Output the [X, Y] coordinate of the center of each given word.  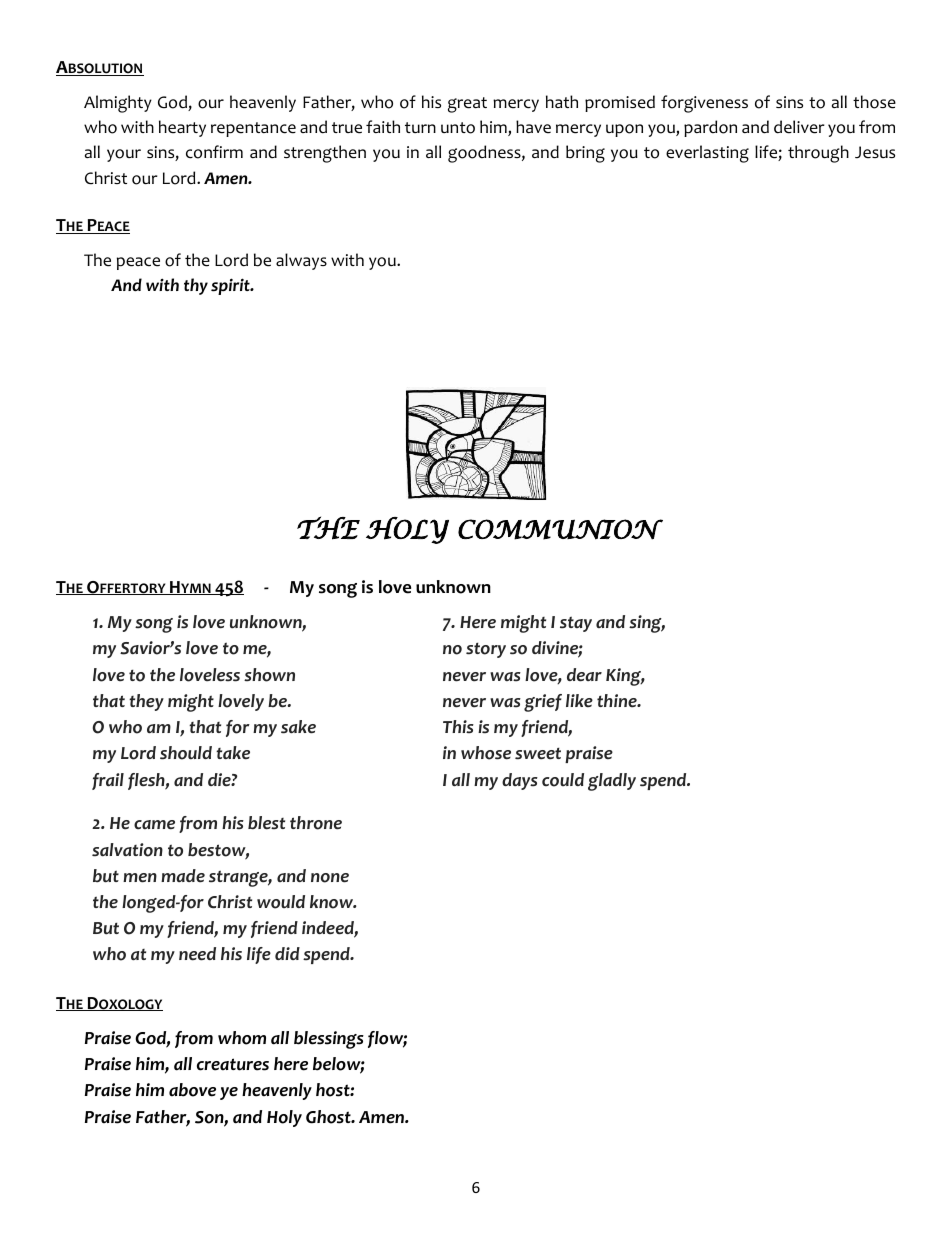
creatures [233, 1064]
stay [576, 624]
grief [543, 703]
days [520, 781]
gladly [612, 782]
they [146, 702]
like [579, 701]
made [183, 876]
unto [458, 128]
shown [269, 675]
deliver [799, 127]
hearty [182, 128]
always [301, 261]
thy [196, 286]
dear [584, 675]
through [818, 154]
